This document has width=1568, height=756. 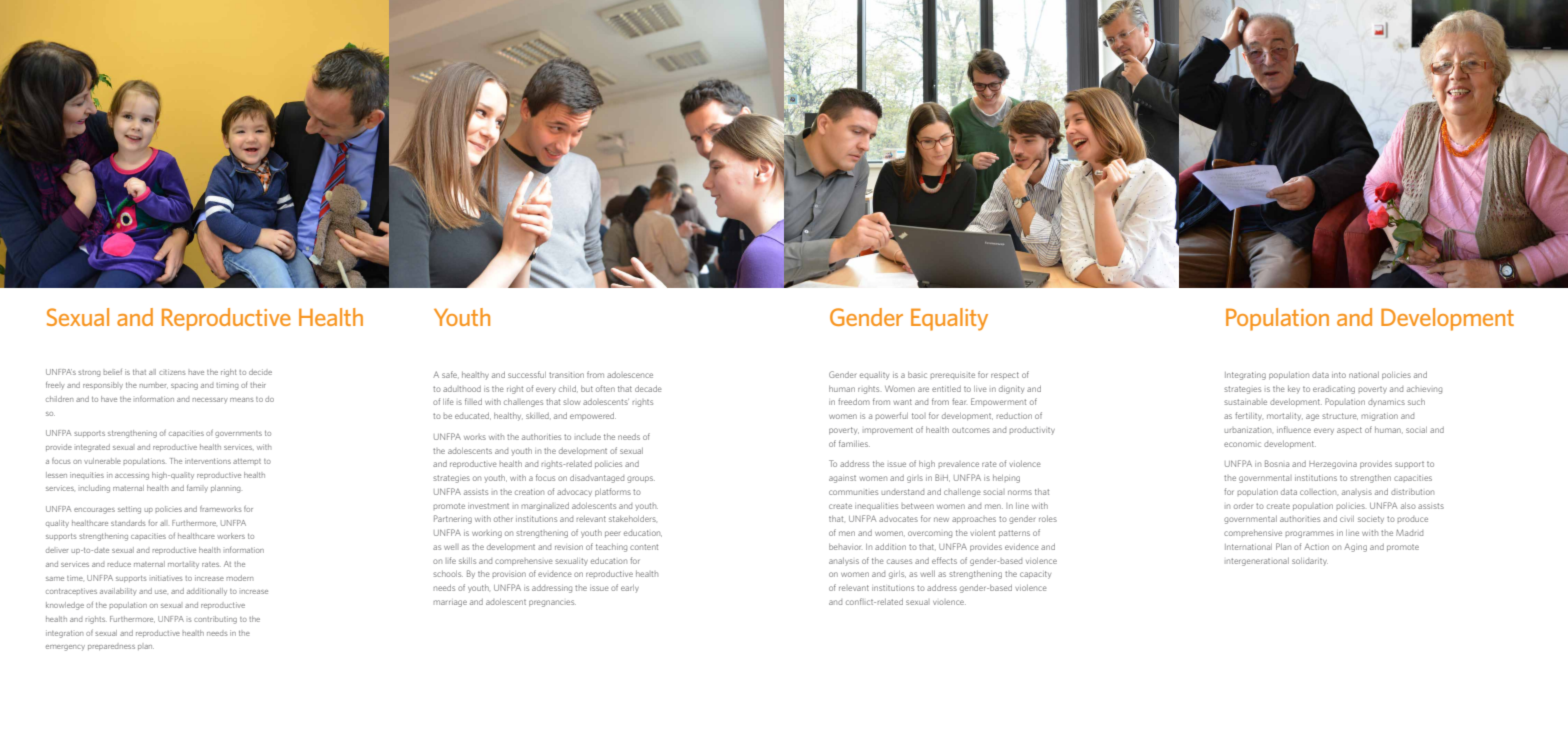 I want to click on against, so click(x=842, y=479).
